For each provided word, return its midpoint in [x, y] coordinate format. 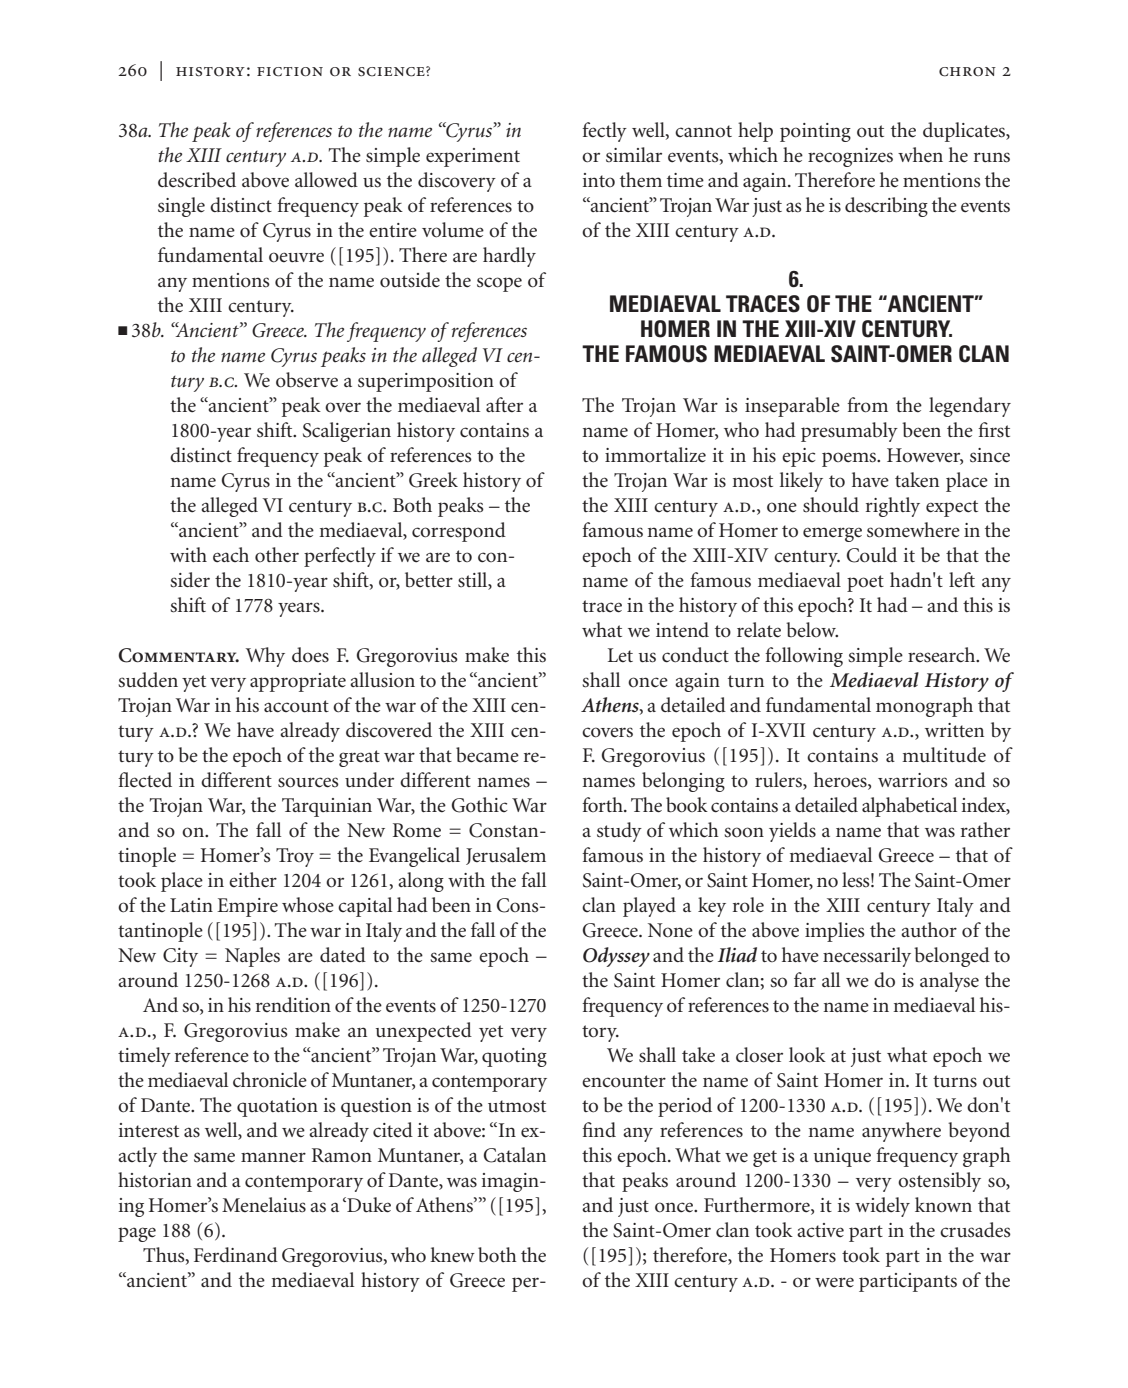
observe [307, 380]
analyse [949, 982]
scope [499, 284]
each [231, 555]
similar [634, 155]
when [920, 155]
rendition [293, 1005]
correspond [459, 532]
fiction [290, 72]
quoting [514, 1057]
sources [308, 782]
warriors [913, 780]
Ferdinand [236, 1255]
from [867, 405]
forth [603, 804]
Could [872, 555]
